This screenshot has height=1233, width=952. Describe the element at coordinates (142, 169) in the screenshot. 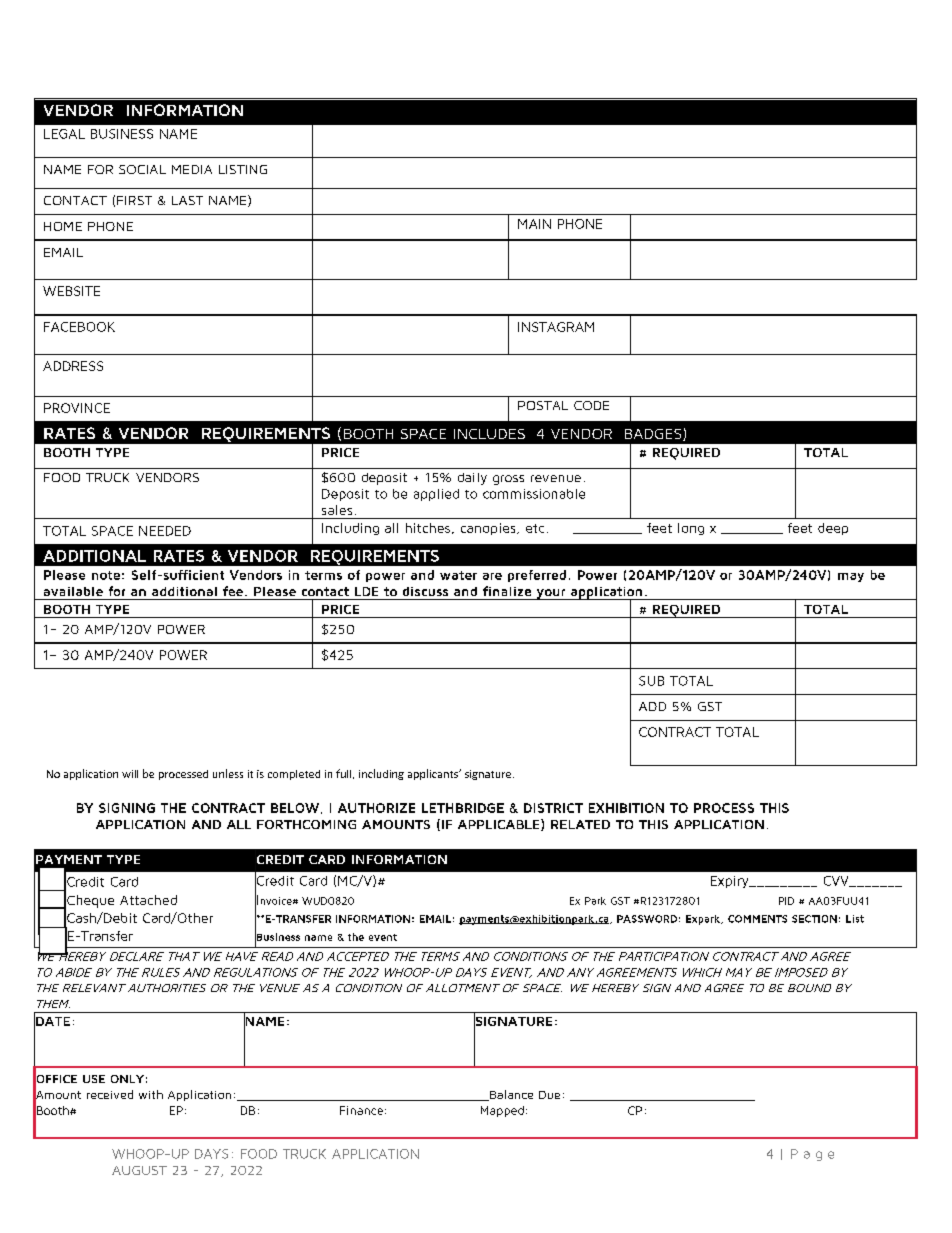

I see `SOCIAL` at that location.
